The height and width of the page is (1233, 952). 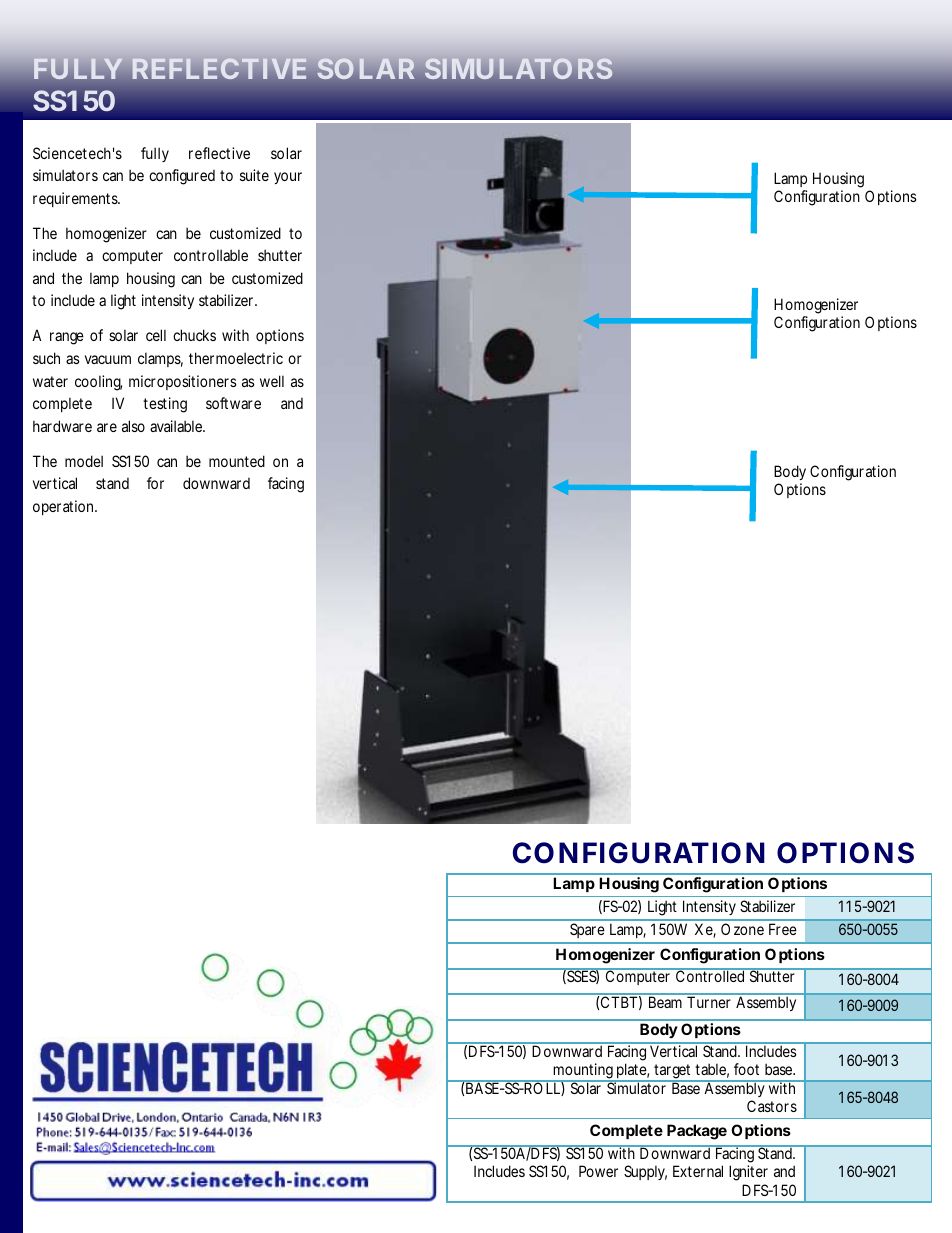 I want to click on for, so click(x=155, y=483).
